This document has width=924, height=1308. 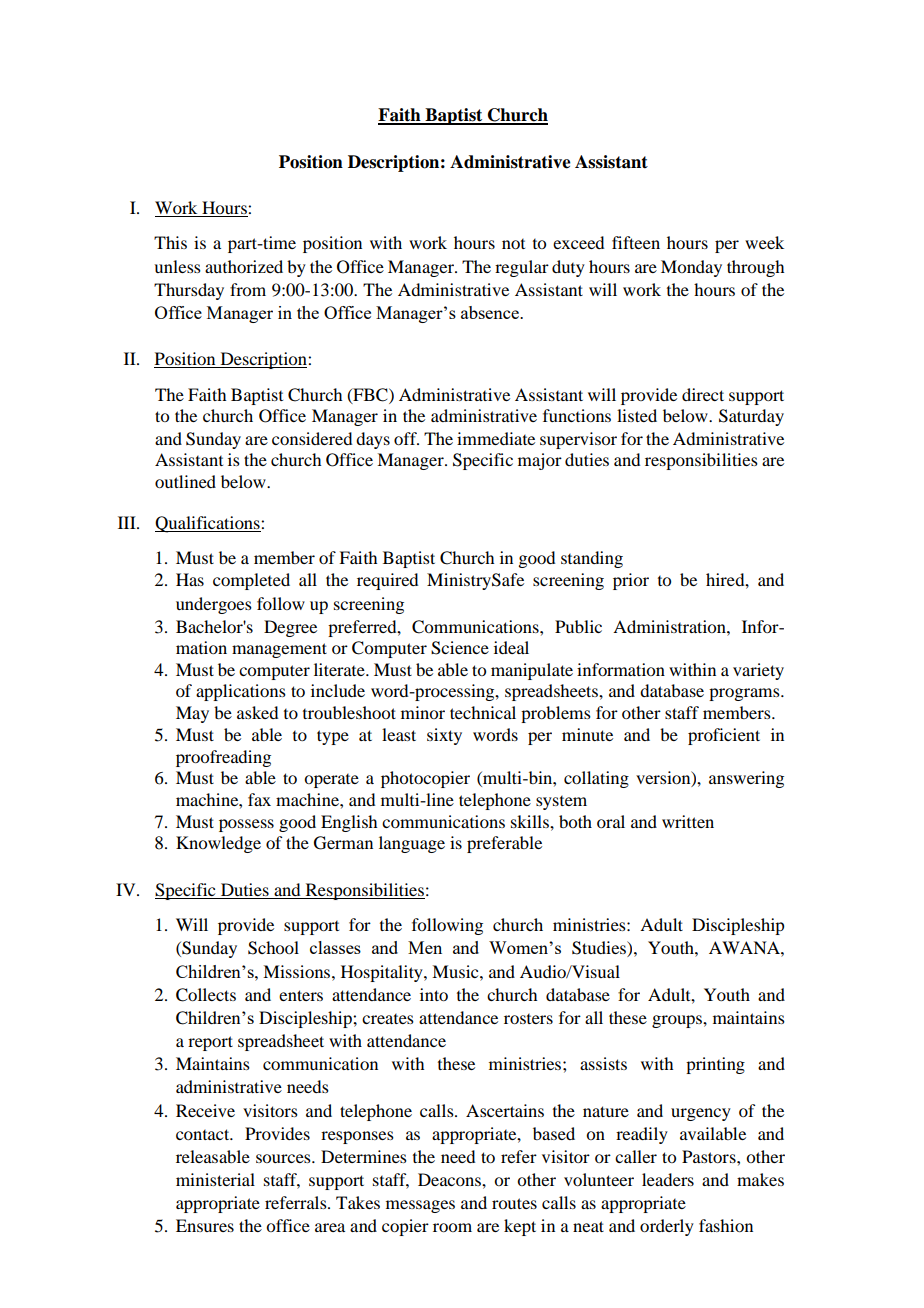 What do you see at coordinates (491, 312) in the document?
I see `absence` at bounding box center [491, 312].
